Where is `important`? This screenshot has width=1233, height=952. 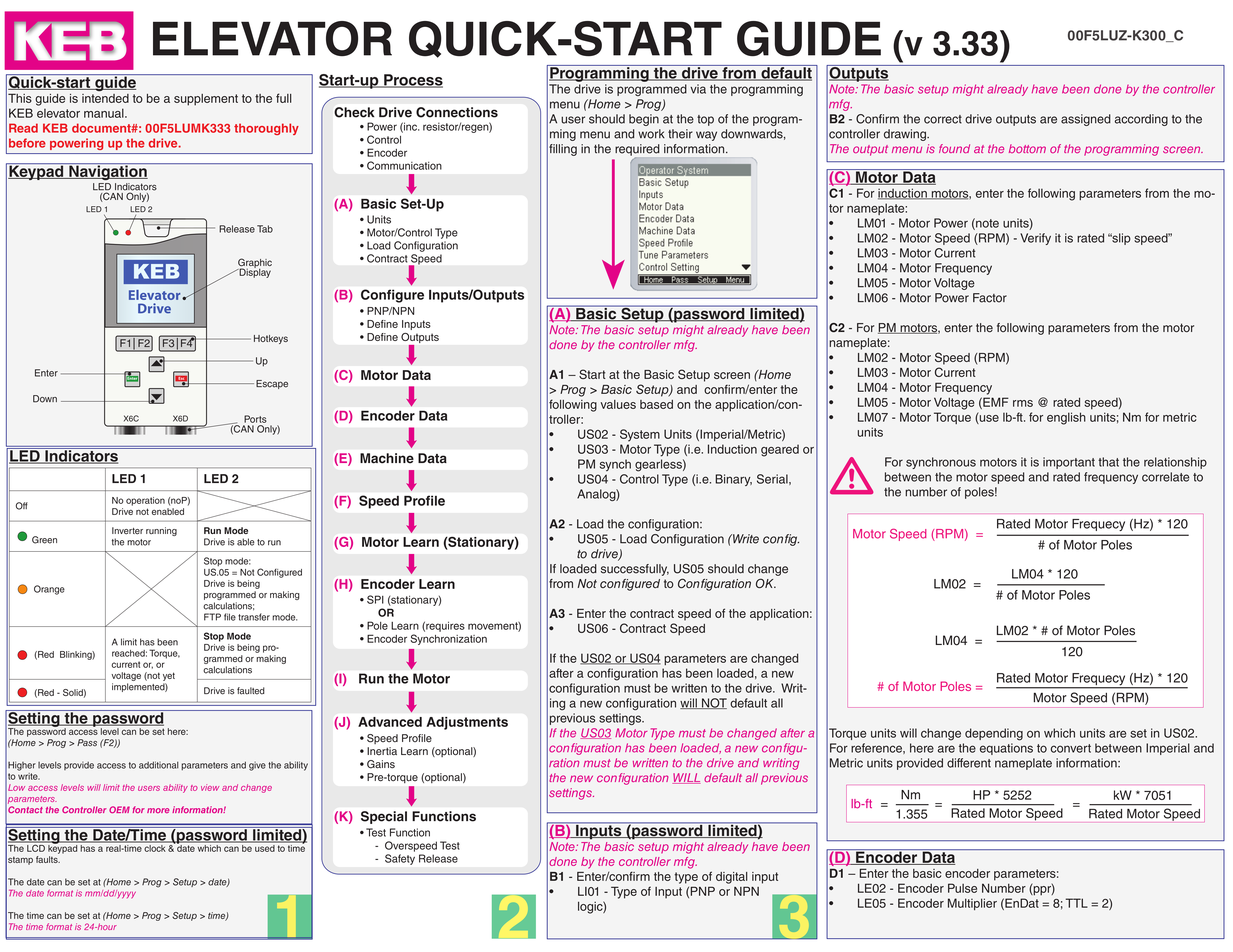 important is located at coordinates (1069, 463).
